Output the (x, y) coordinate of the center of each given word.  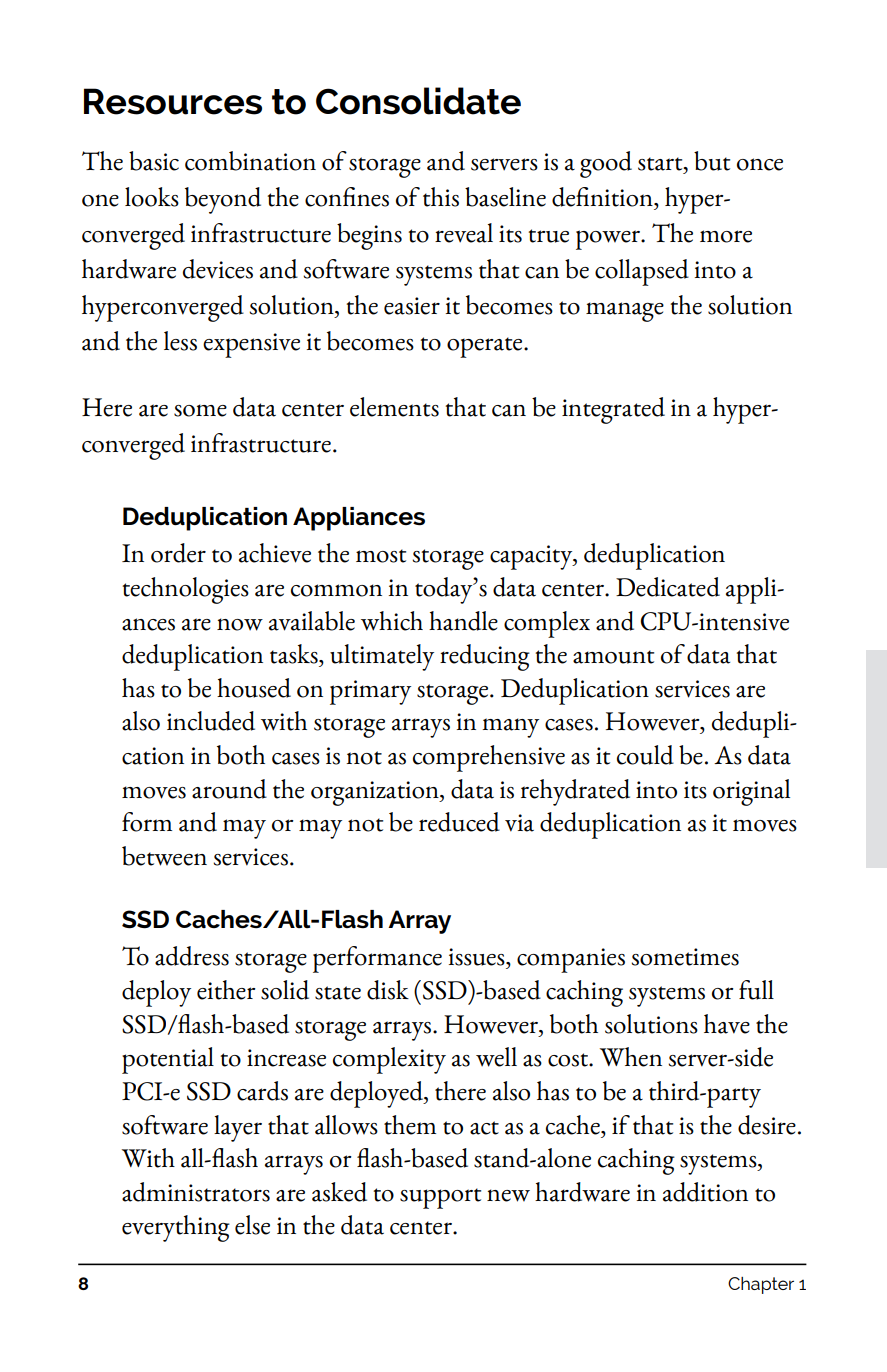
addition (705, 1192)
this (441, 197)
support (440, 1198)
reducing (485, 657)
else (252, 1225)
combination (250, 161)
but (712, 161)
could (645, 755)
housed (254, 688)
